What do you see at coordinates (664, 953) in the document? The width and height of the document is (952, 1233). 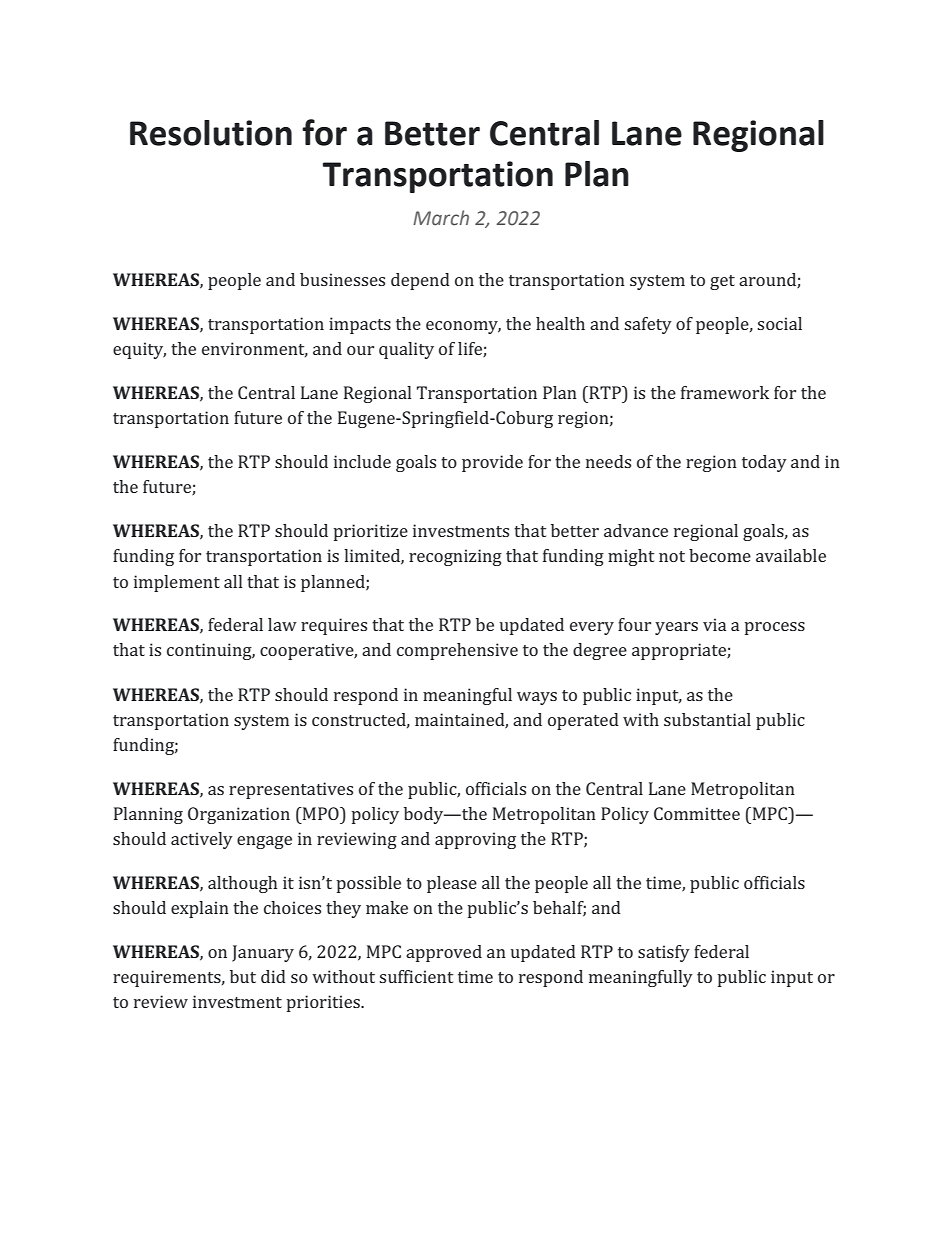 I see `satisfy` at bounding box center [664, 953].
